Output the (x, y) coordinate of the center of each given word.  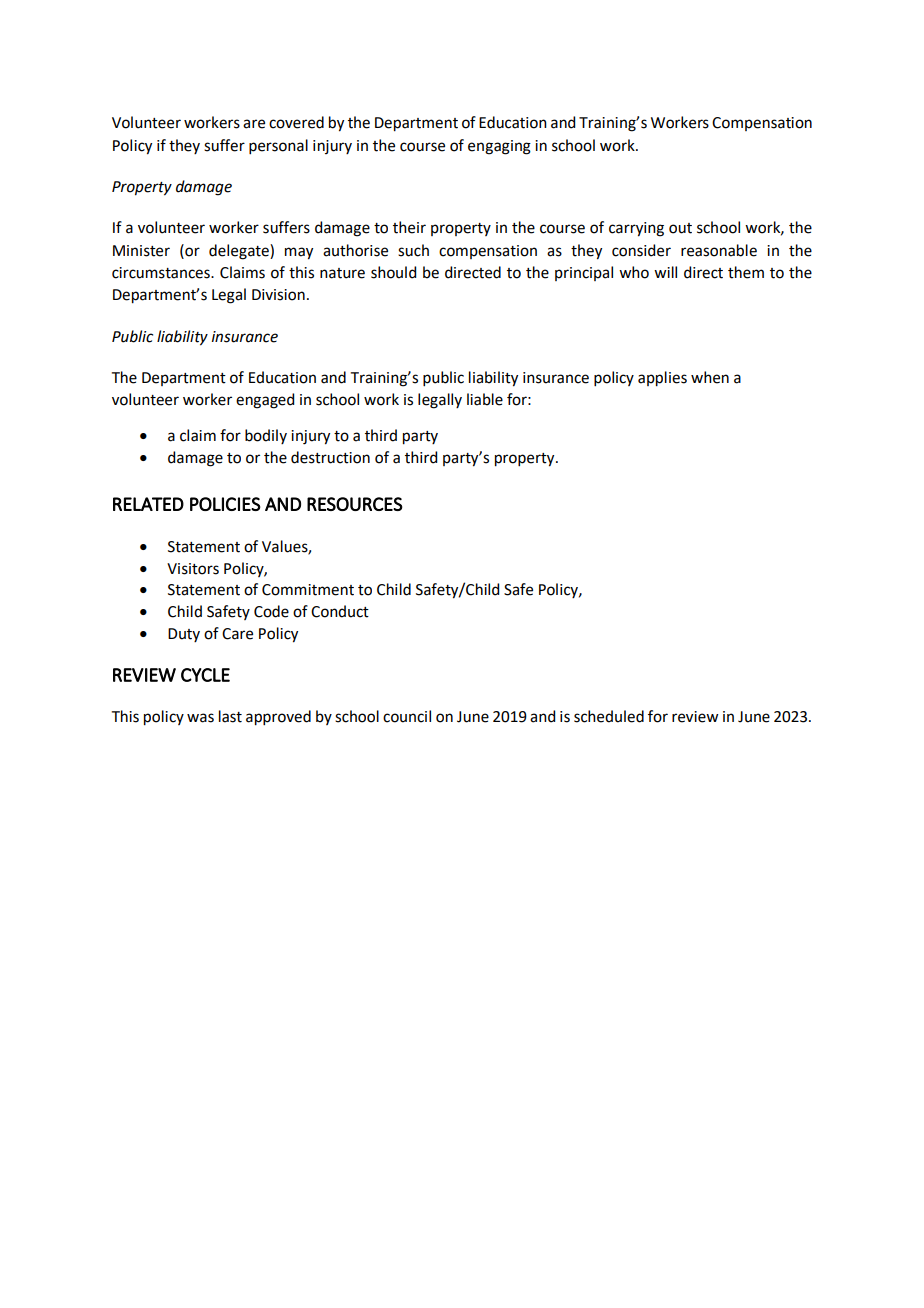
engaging (499, 147)
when (710, 377)
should (393, 272)
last (230, 716)
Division (278, 295)
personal (278, 146)
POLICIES (225, 504)
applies (662, 379)
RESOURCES (355, 504)
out (680, 228)
